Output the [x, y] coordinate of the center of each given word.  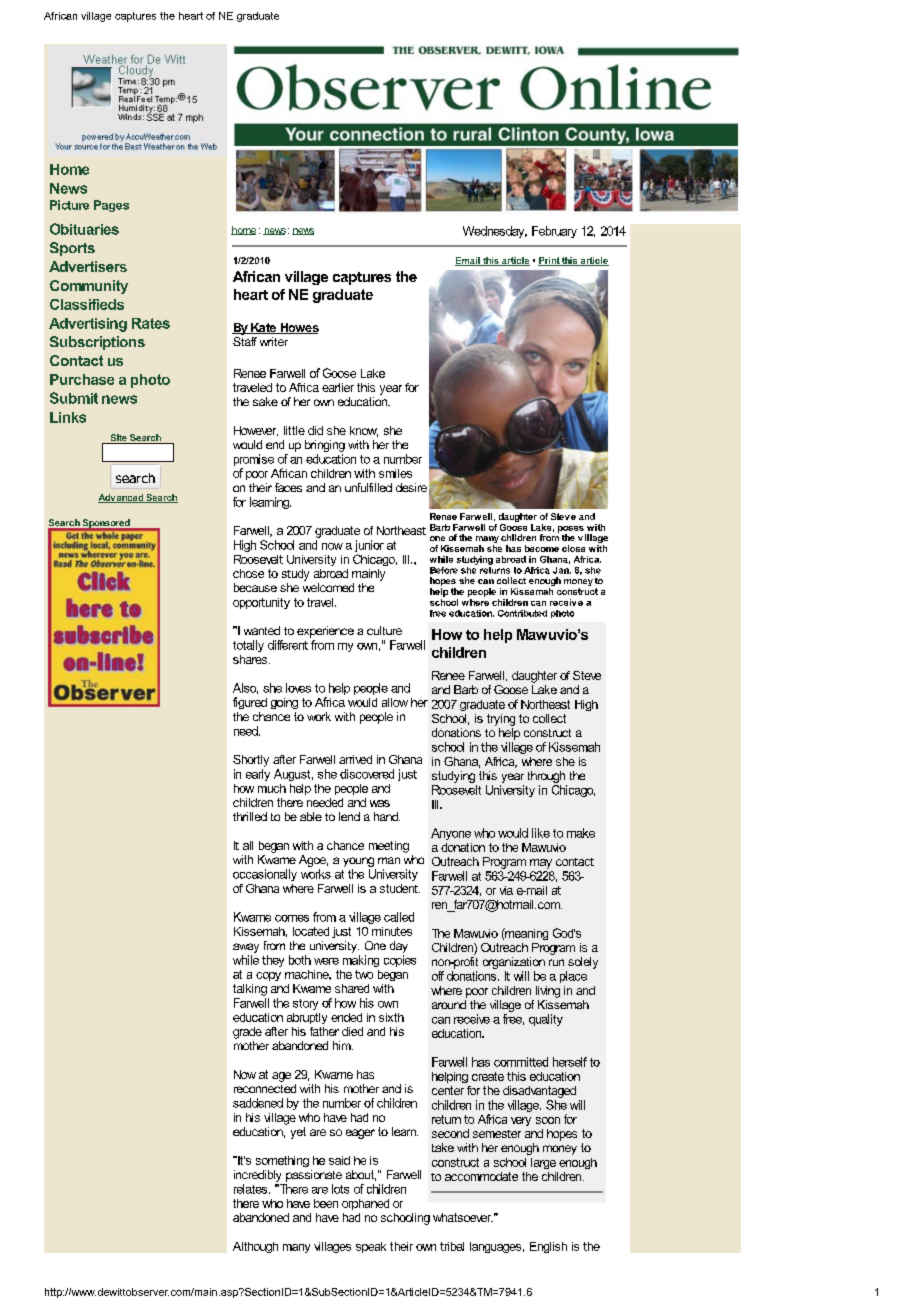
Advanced [121, 498]
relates [252, 1189]
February [554, 232]
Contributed [522, 613]
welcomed [328, 587]
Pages [111, 206]
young [358, 862]
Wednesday [495, 232]
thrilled [250, 816]
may [541, 864]
